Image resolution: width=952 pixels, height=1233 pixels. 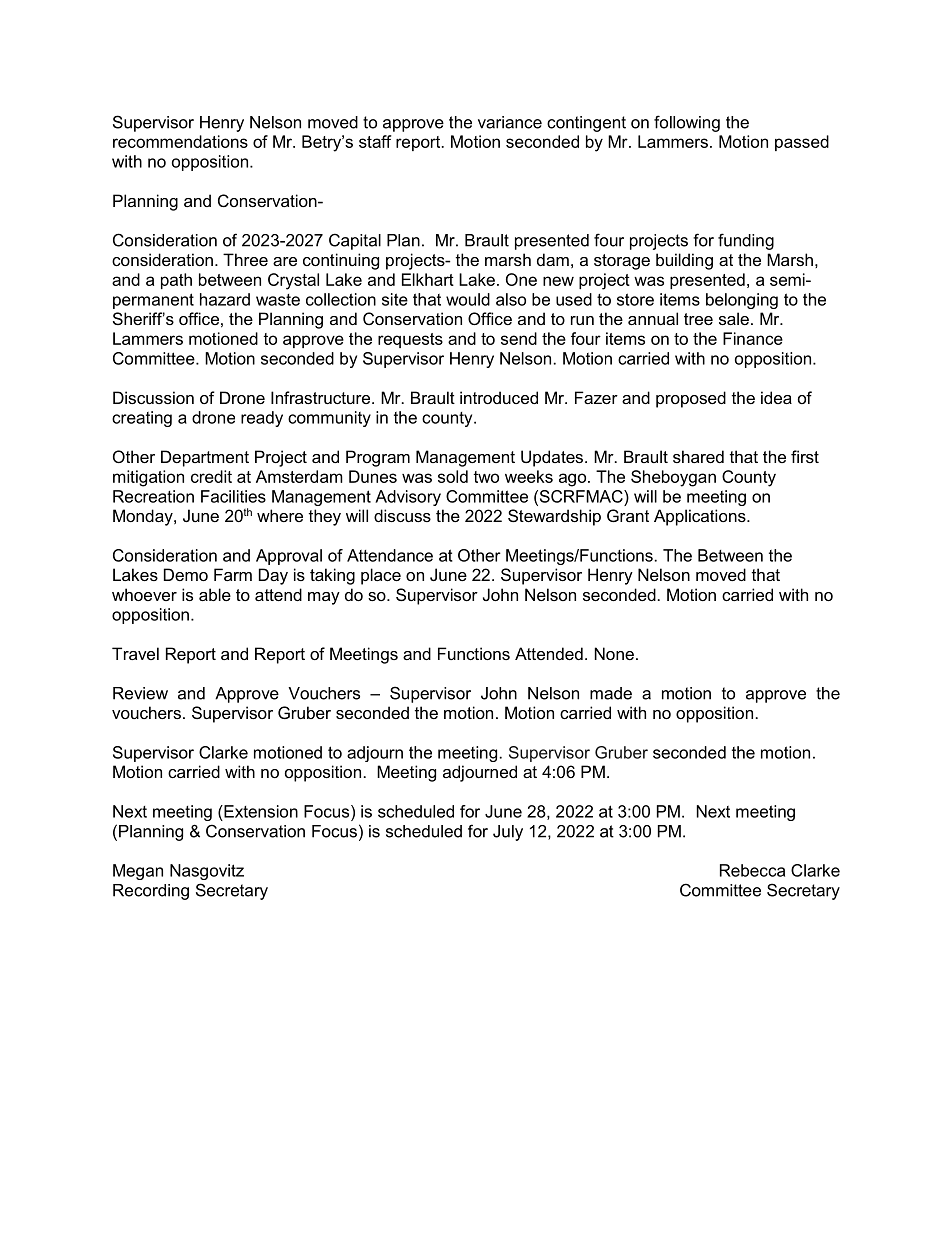 I want to click on July, so click(x=508, y=833).
